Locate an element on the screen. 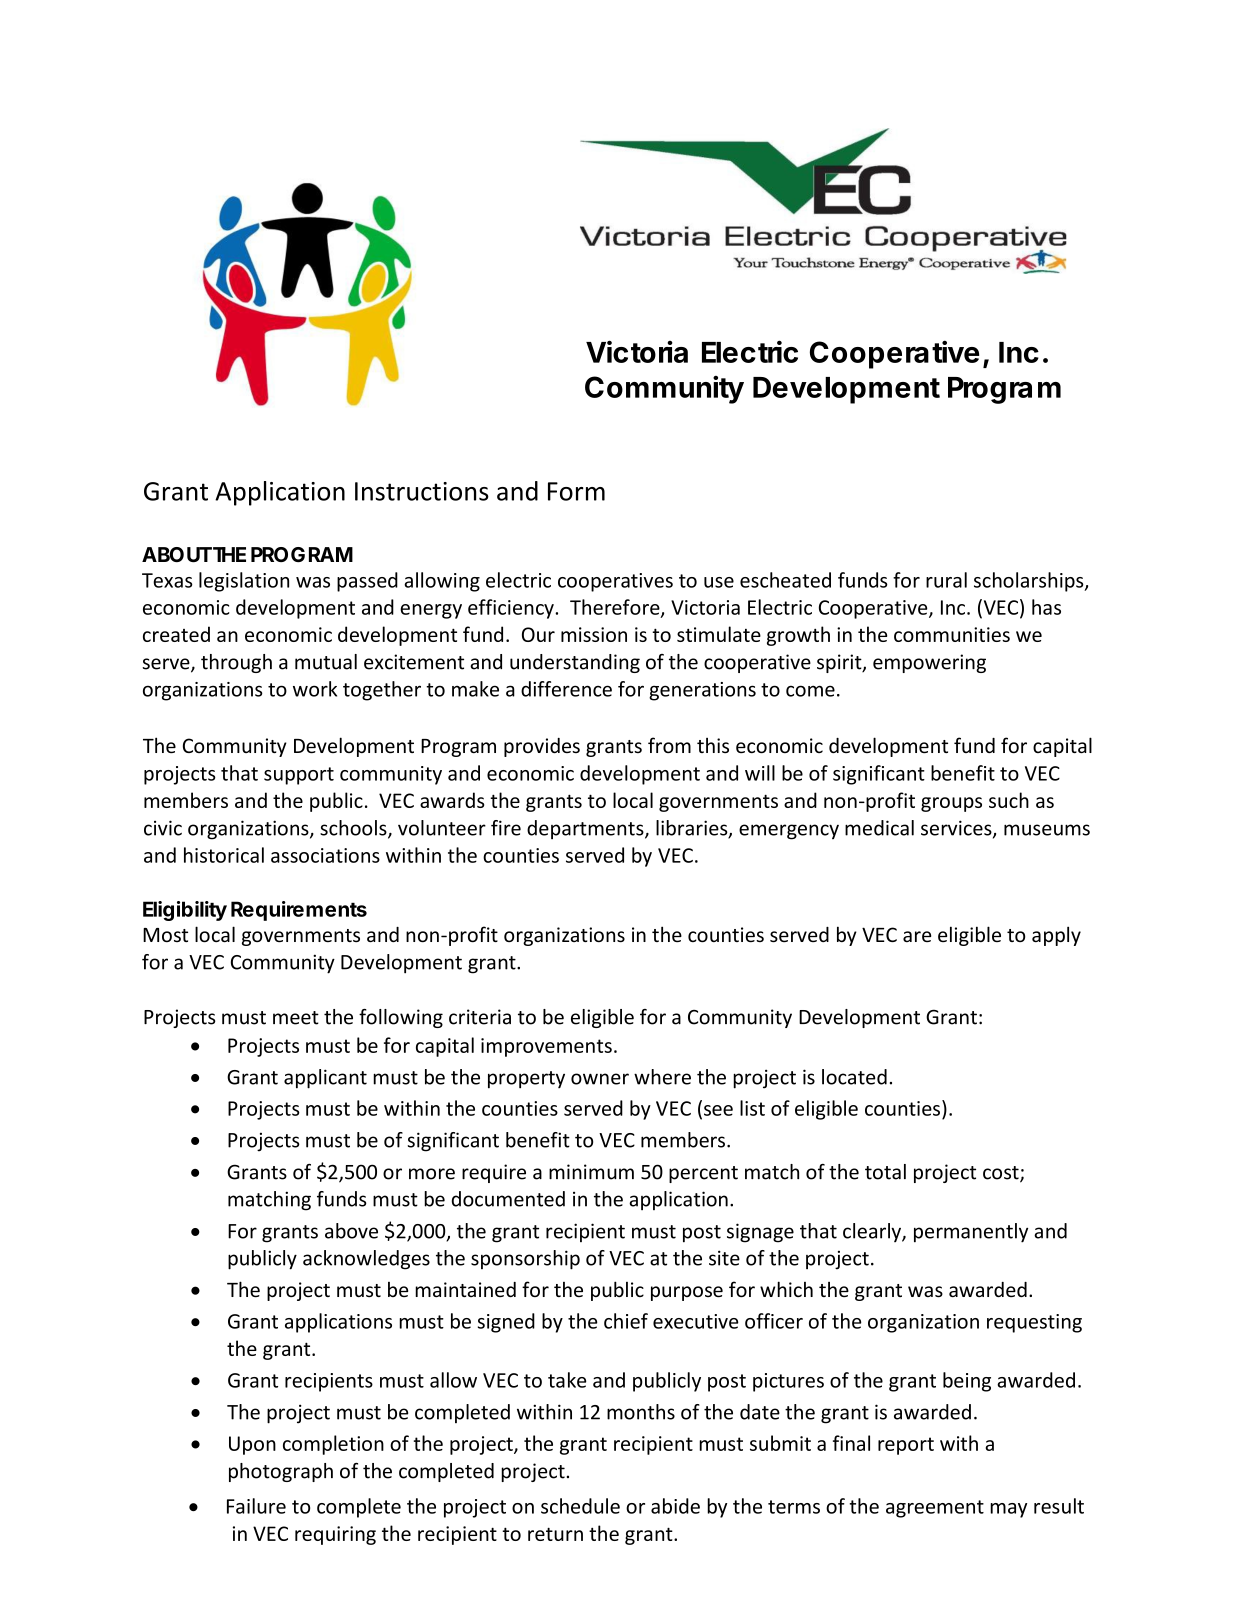 Image resolution: width=1249 pixels, height=1616 pixels. rural is located at coordinates (946, 580).
